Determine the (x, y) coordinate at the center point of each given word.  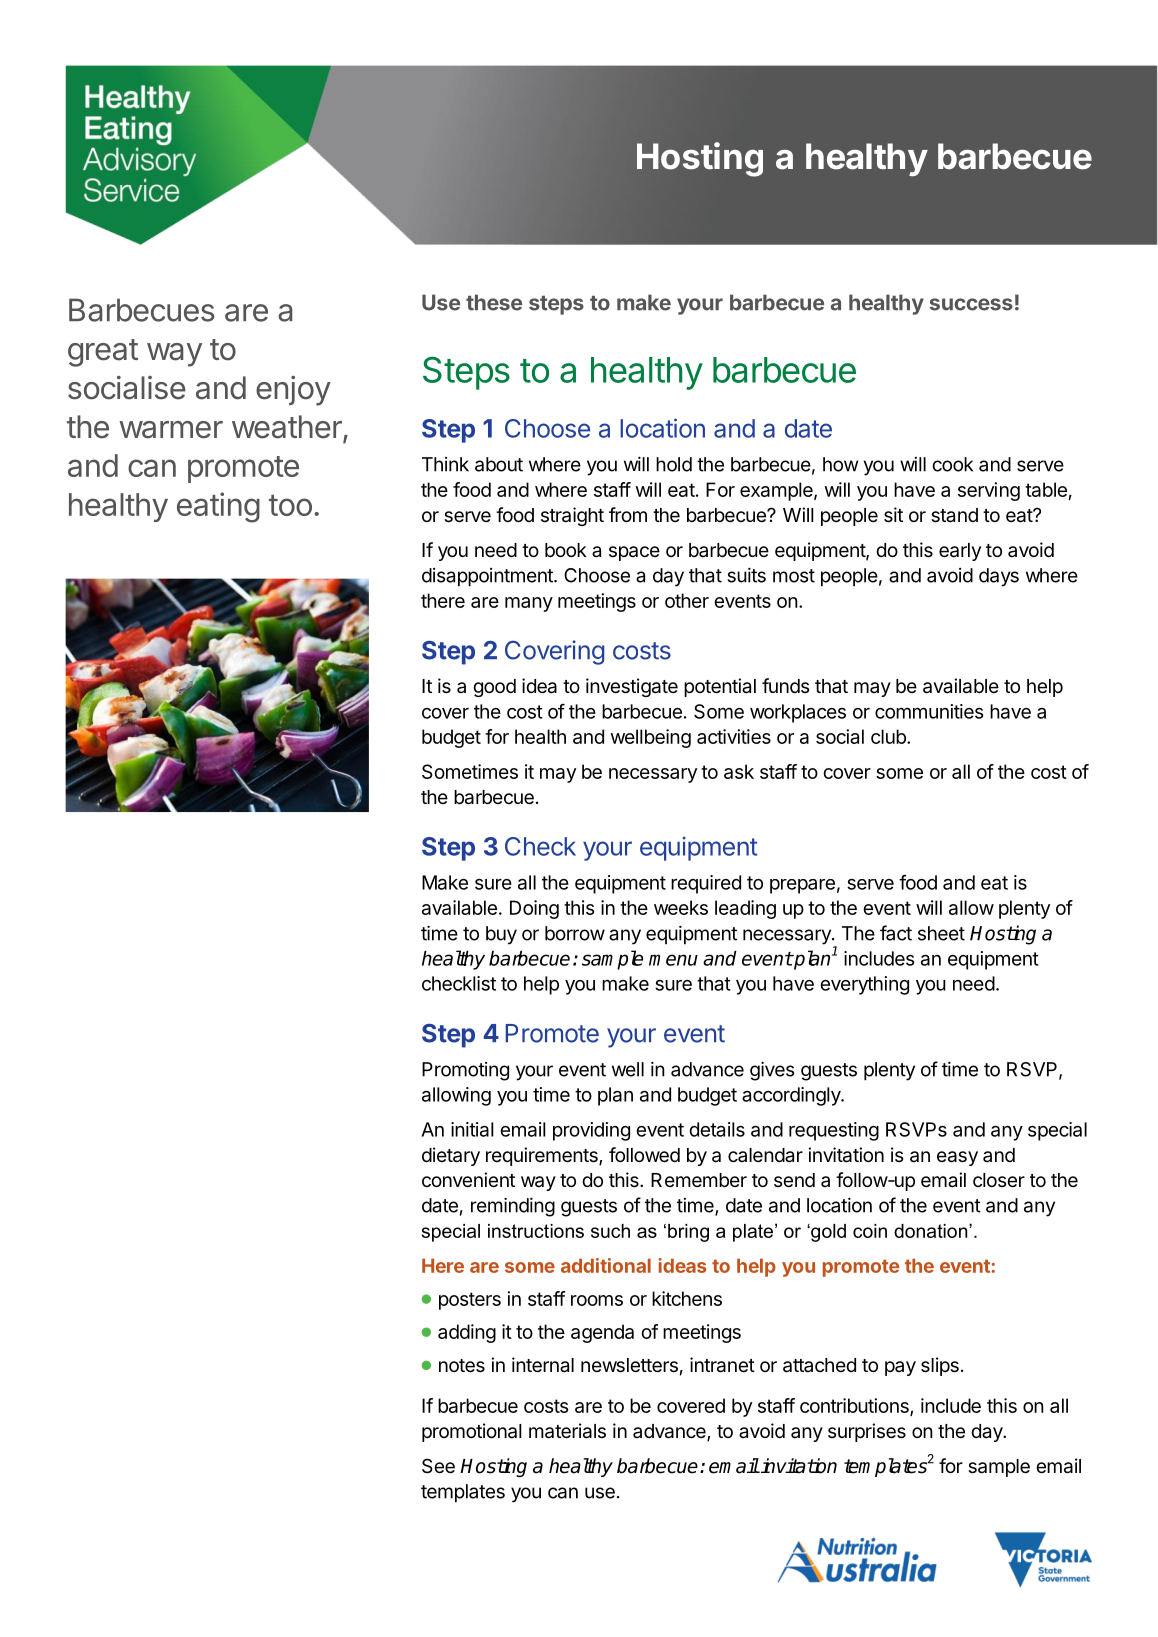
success (971, 304)
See (438, 1466)
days (999, 577)
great (103, 353)
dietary (451, 1156)
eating (218, 507)
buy (501, 935)
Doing (534, 909)
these (494, 302)
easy (957, 1158)
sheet (941, 933)
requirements (543, 1156)
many (529, 604)
